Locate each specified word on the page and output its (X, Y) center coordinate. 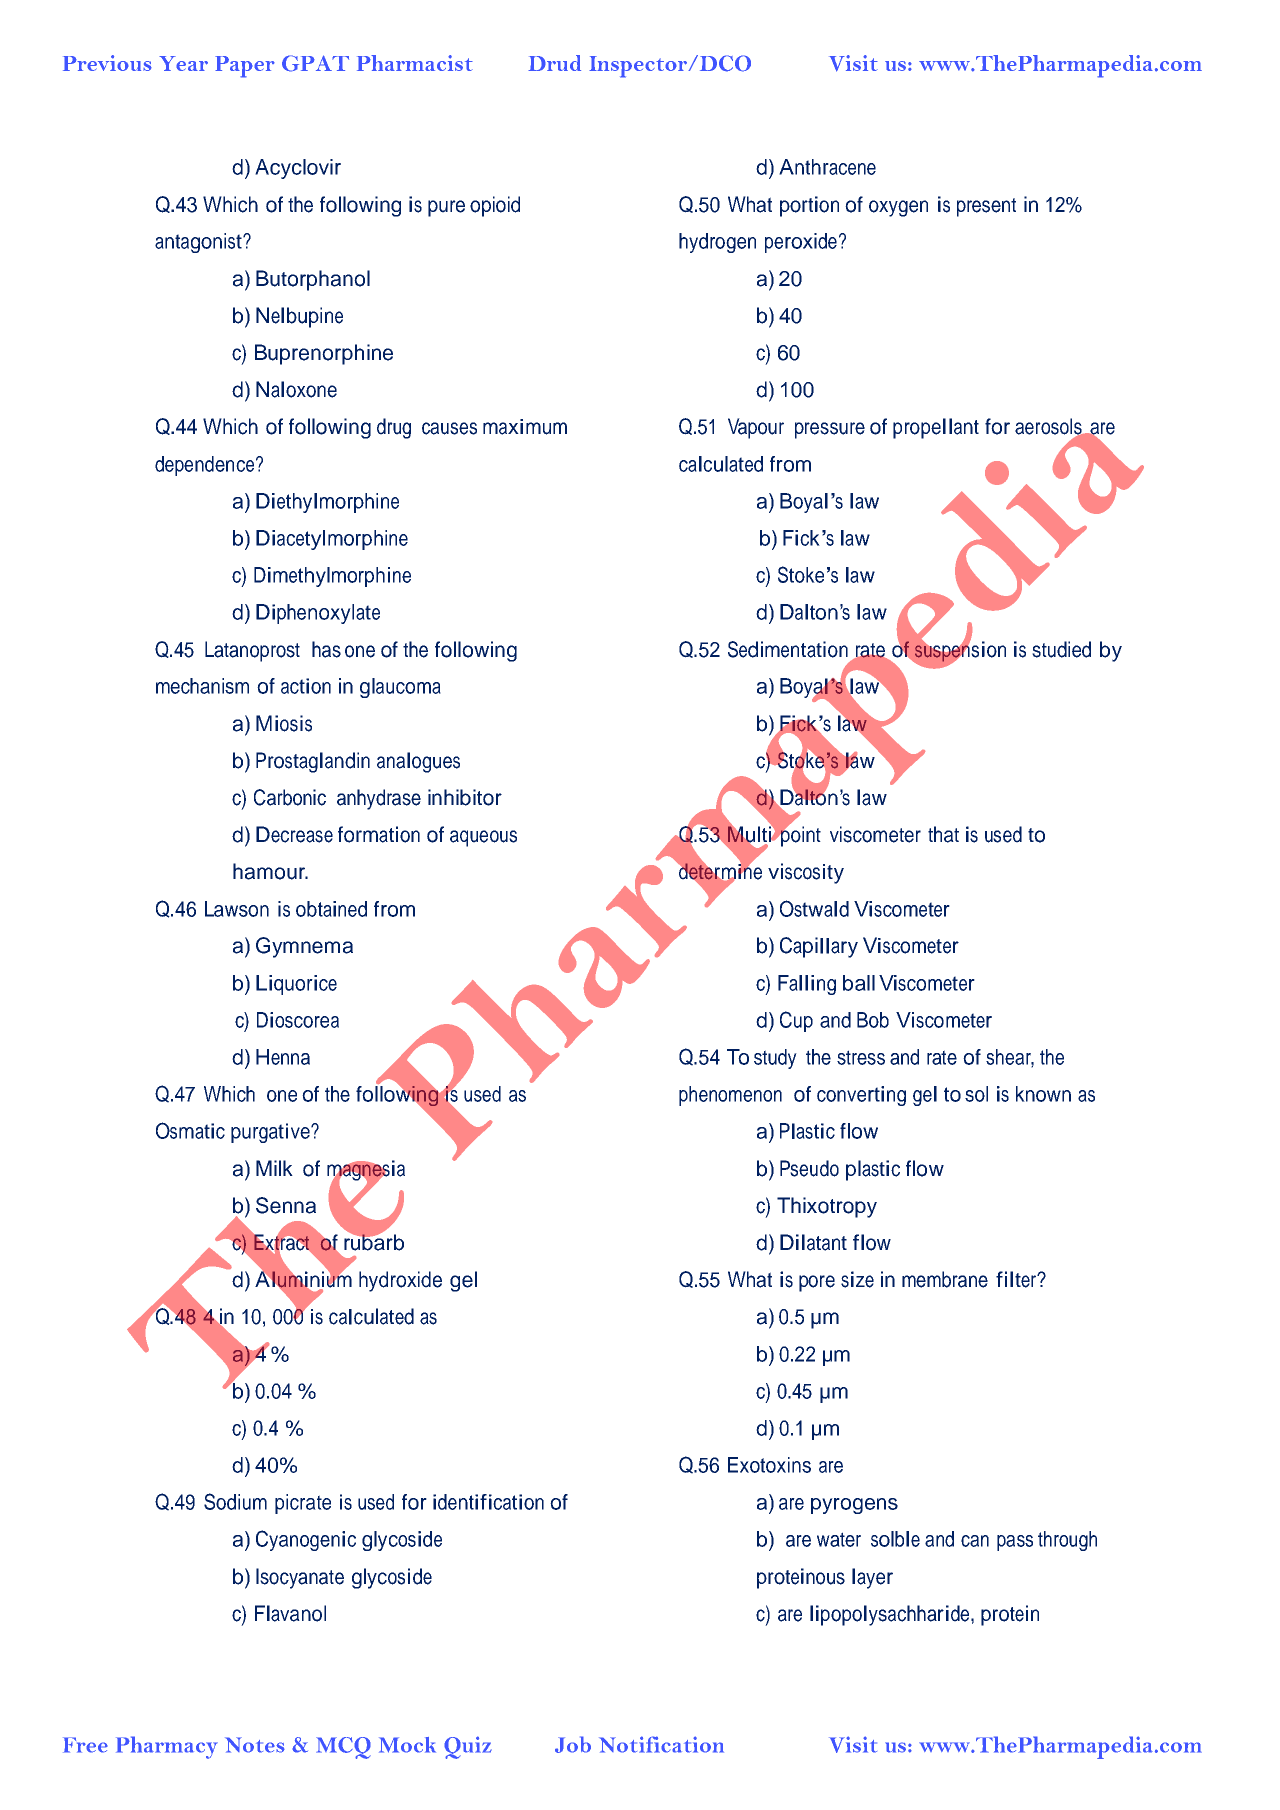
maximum (525, 427)
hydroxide (400, 1281)
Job (573, 1744)
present (986, 207)
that (943, 834)
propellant (936, 428)
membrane (945, 1279)
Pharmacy (167, 1747)
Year (183, 63)
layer (872, 1578)
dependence (204, 466)
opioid (495, 206)
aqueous (483, 838)
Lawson (237, 909)
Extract (281, 1242)
